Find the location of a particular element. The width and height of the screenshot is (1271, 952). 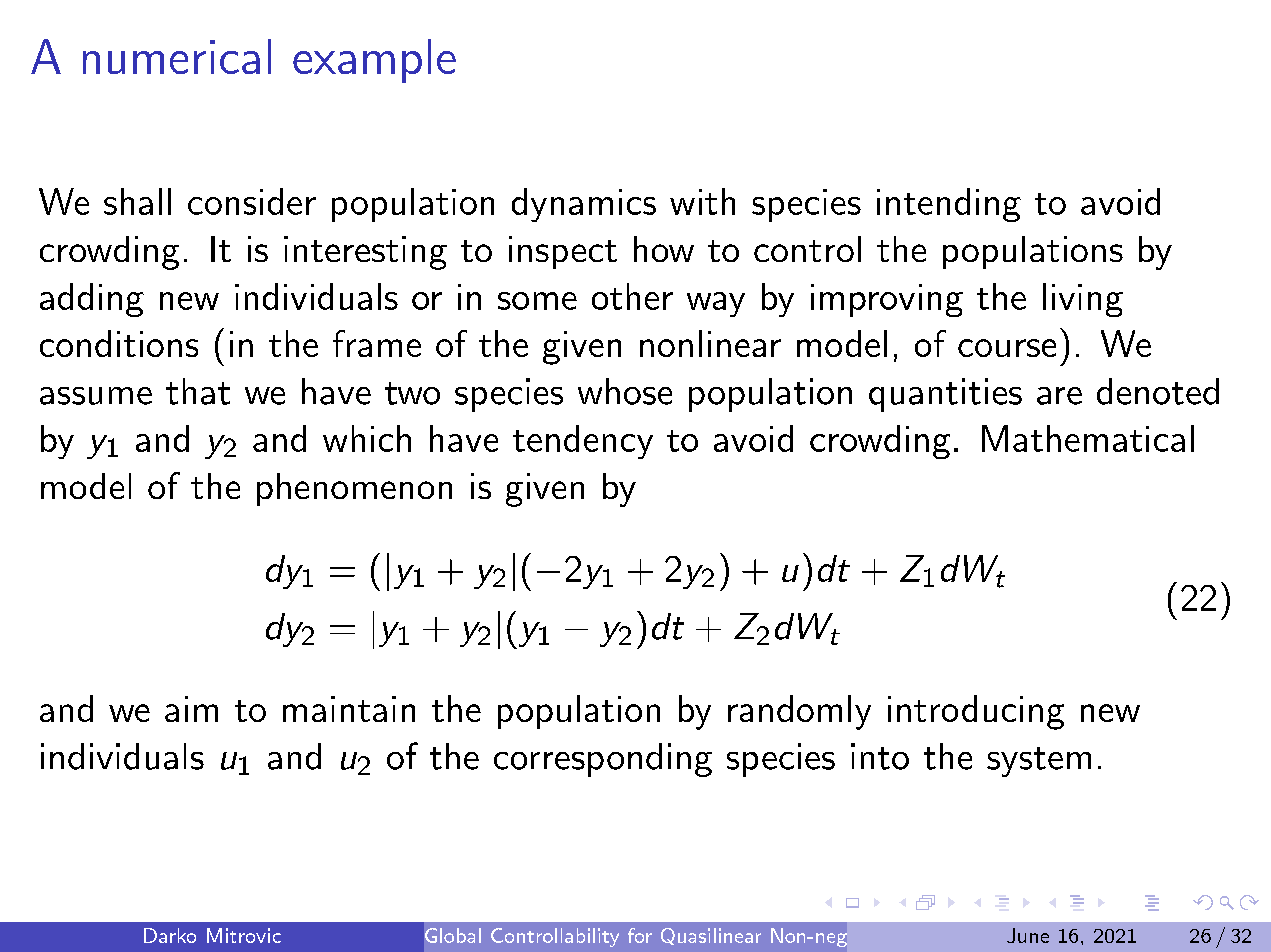

other is located at coordinates (632, 296).
